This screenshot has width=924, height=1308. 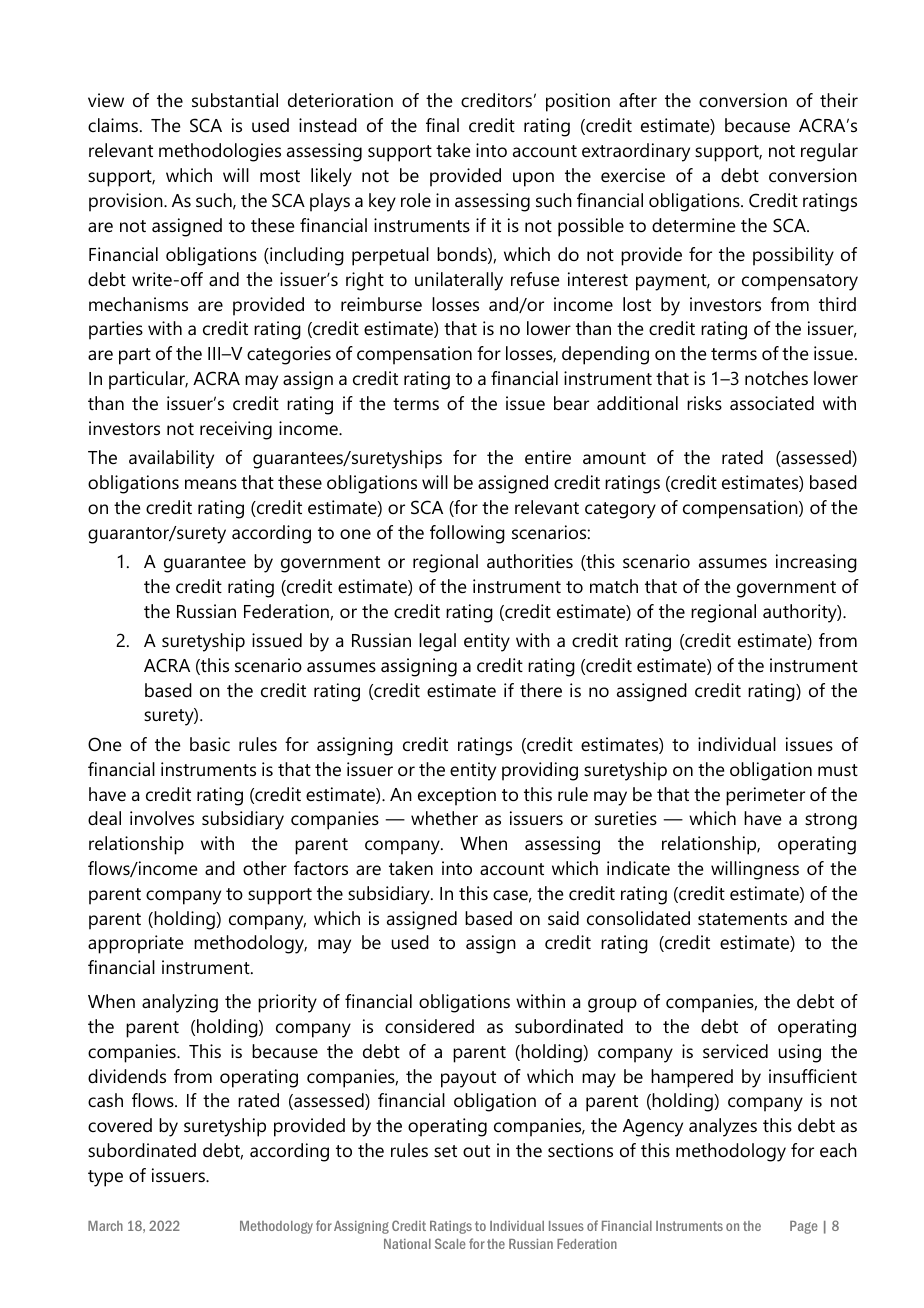 I want to click on regular, so click(x=829, y=152).
